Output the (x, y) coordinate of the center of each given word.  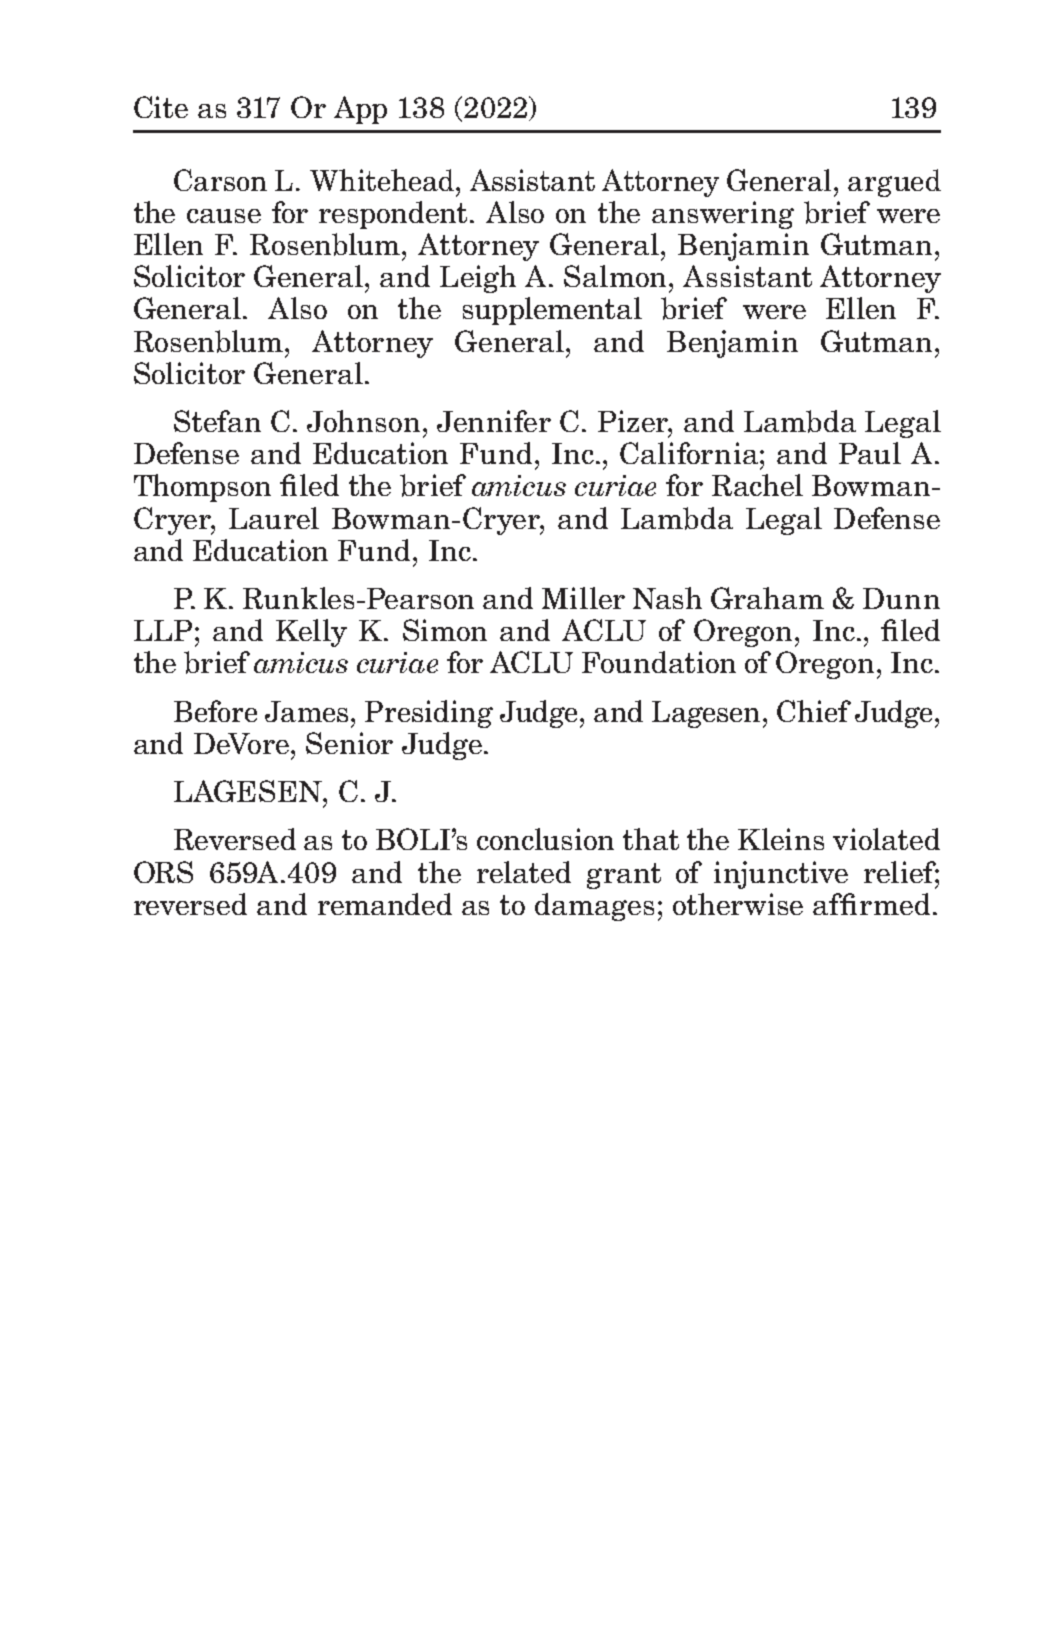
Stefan (217, 421)
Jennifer (494, 421)
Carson (220, 180)
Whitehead (382, 180)
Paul (870, 453)
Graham (767, 598)
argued (894, 183)
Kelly (311, 633)
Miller (583, 598)
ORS (163, 872)
